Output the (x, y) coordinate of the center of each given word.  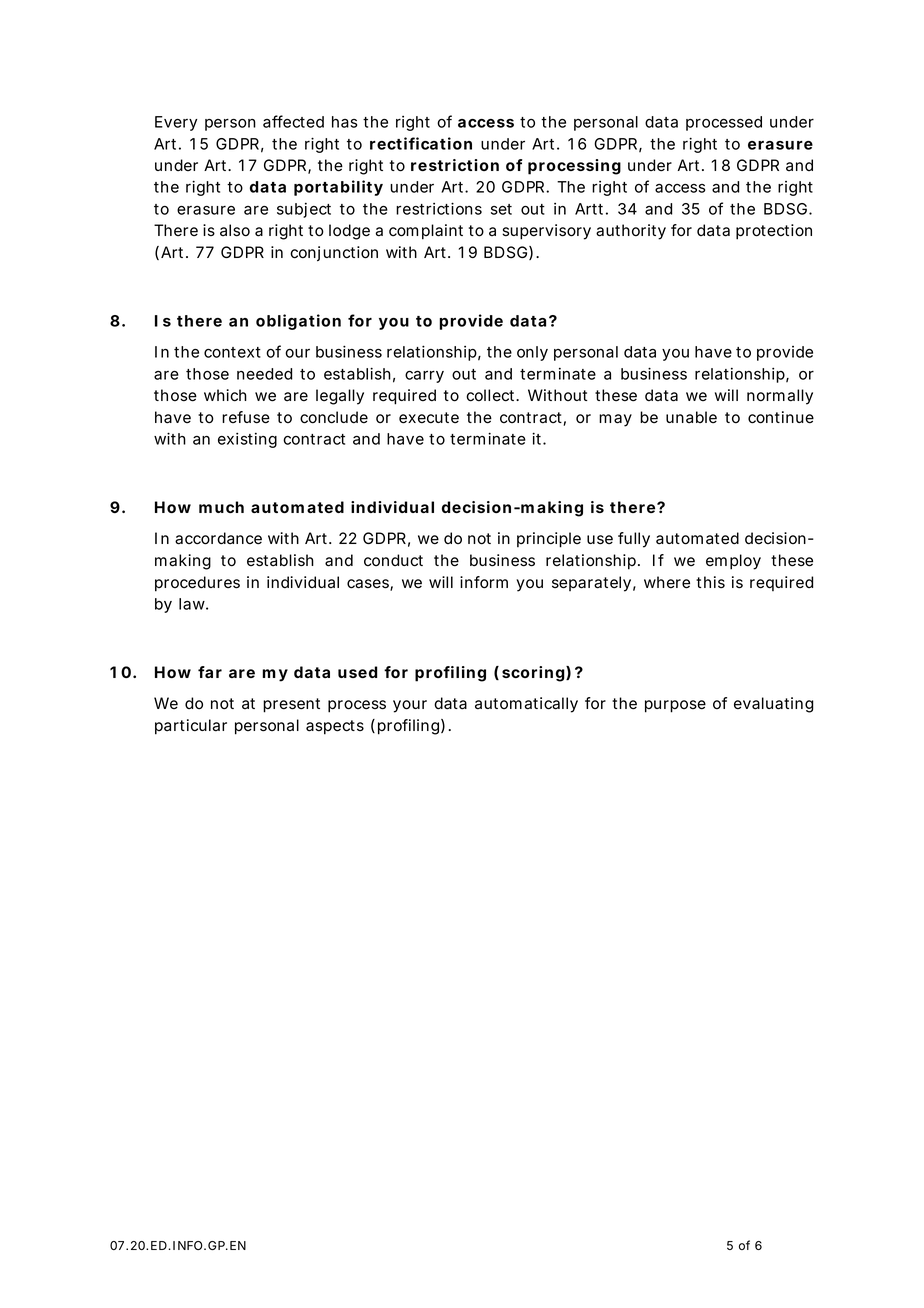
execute (429, 418)
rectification (421, 143)
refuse (246, 417)
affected (293, 121)
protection (774, 232)
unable (691, 417)
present (291, 705)
